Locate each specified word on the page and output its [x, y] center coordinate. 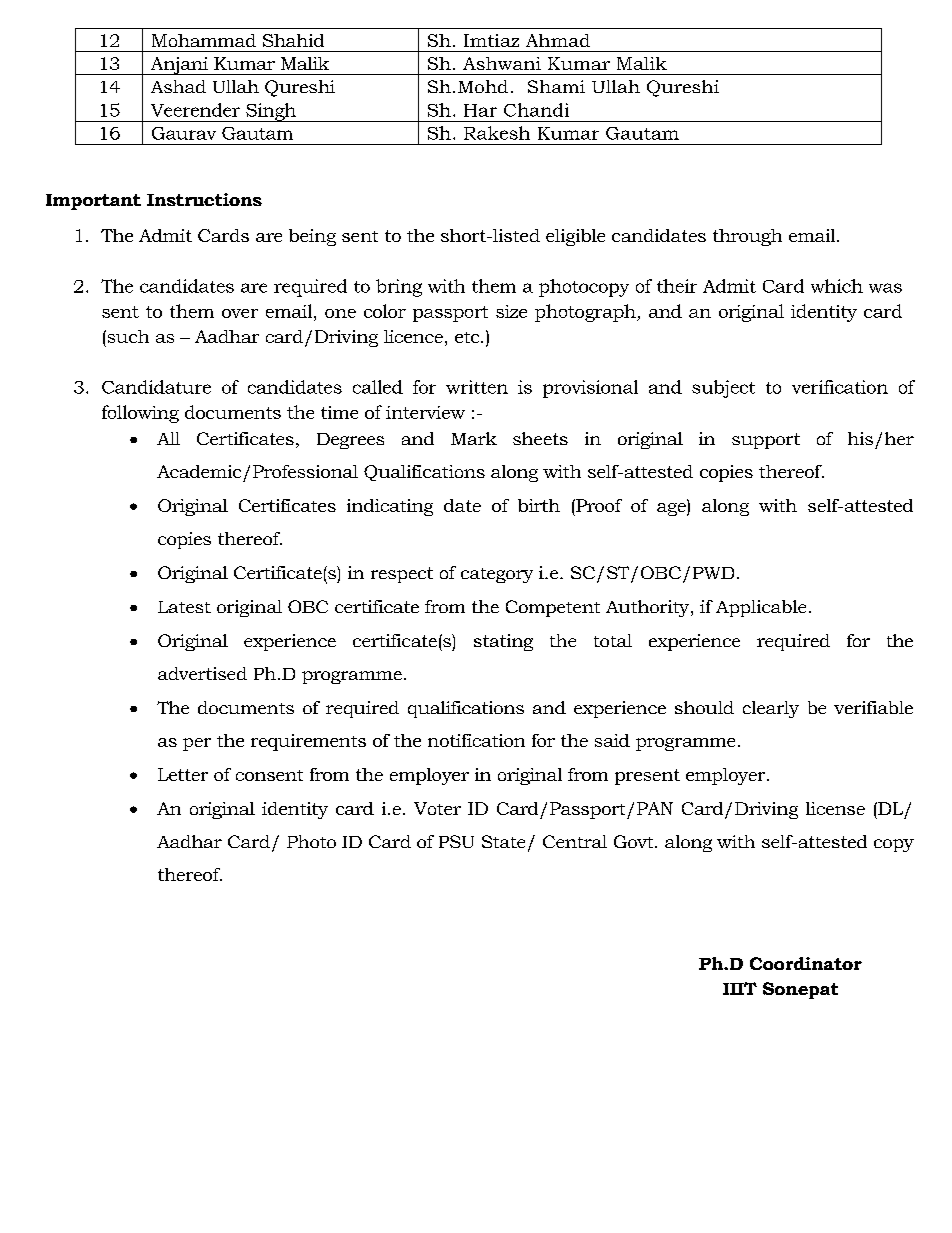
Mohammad [204, 40]
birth [539, 505]
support [766, 441]
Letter [183, 774]
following [140, 414]
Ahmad [558, 40]
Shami [556, 86]
